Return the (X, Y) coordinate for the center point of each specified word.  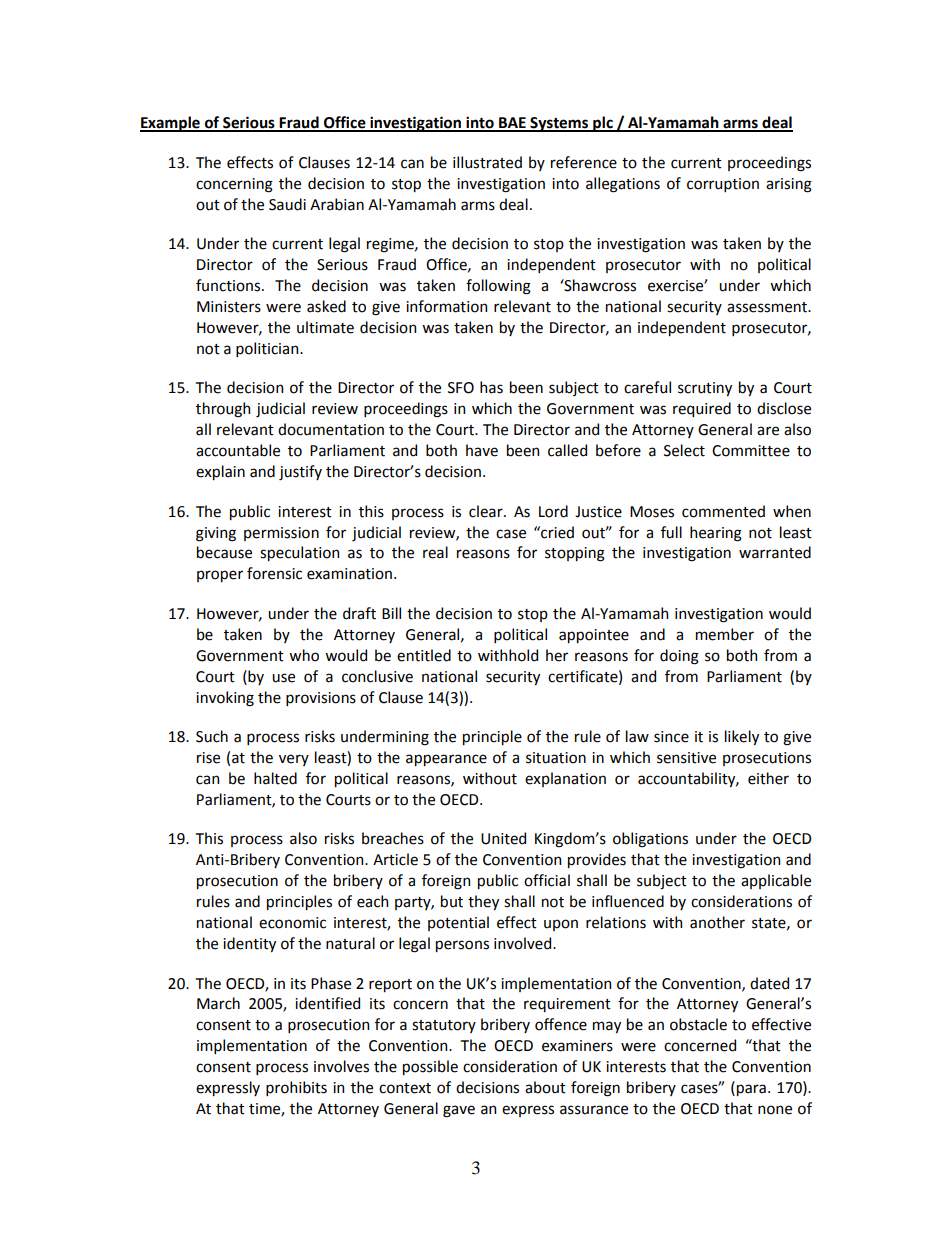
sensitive (686, 758)
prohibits (296, 1088)
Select (684, 450)
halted (275, 778)
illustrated (487, 162)
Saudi (287, 204)
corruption (723, 185)
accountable (238, 450)
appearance (446, 760)
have (482, 450)
